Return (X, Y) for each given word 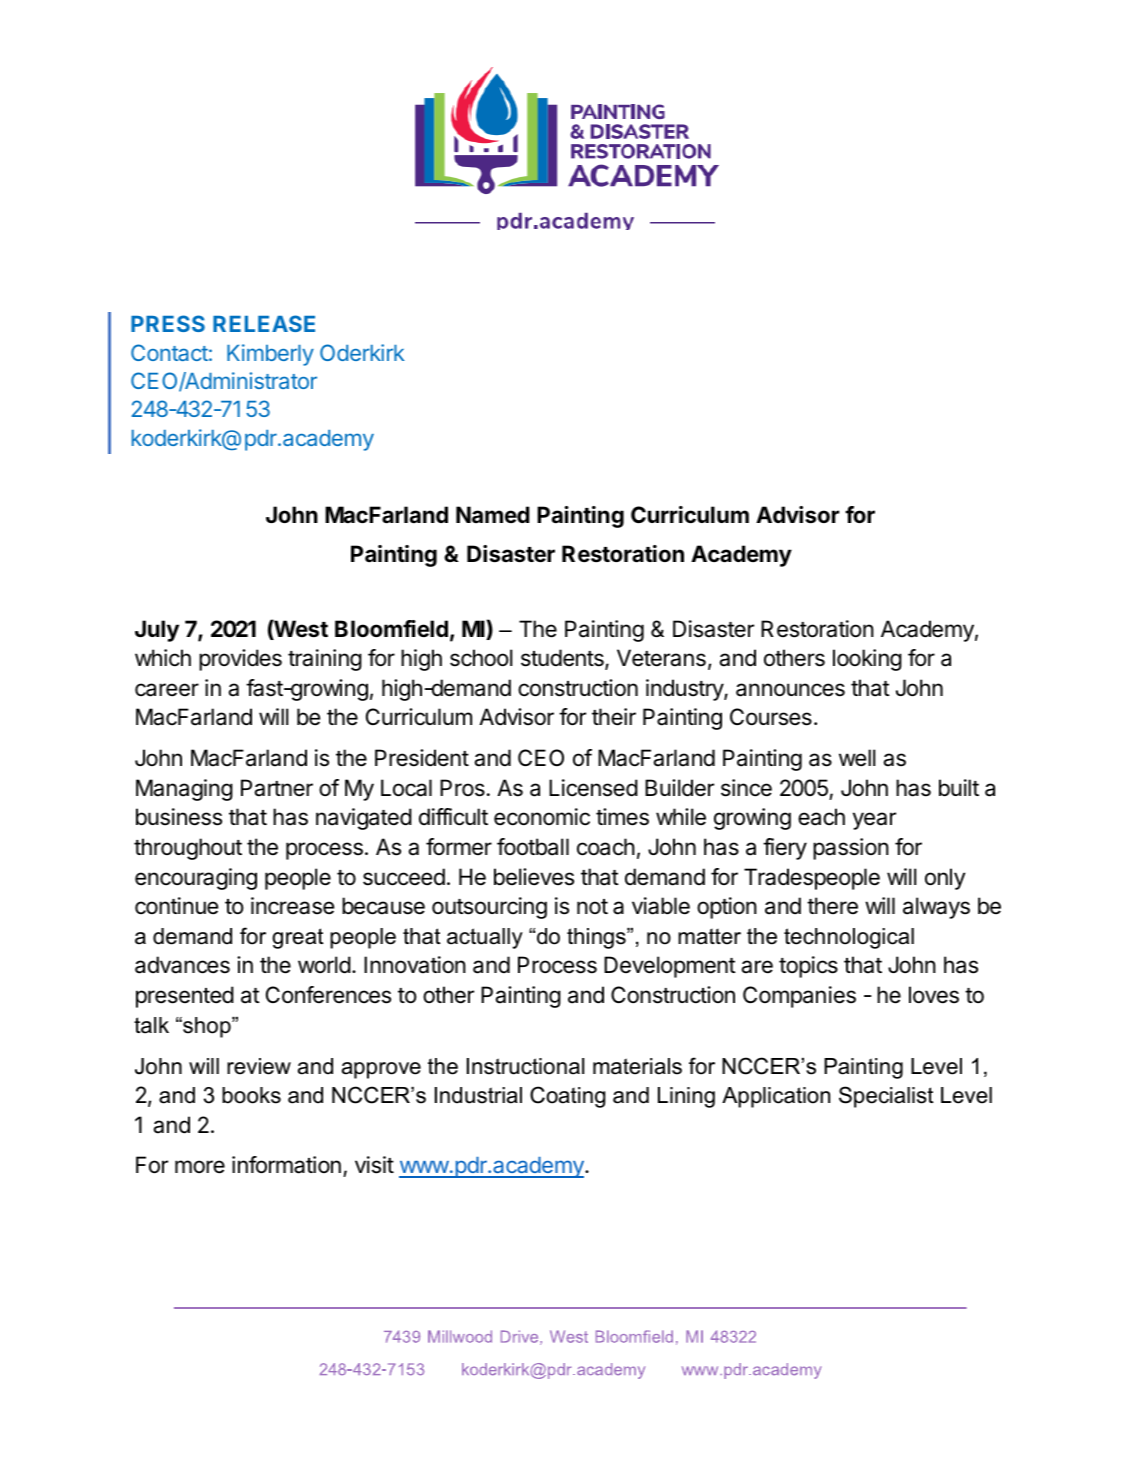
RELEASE (264, 323)
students (563, 659)
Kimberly (270, 355)
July (157, 631)
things (597, 938)
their (614, 717)
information (286, 1165)
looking (867, 660)
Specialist (886, 1097)
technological (849, 938)
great (298, 938)
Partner (277, 788)
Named (493, 514)
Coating (568, 1097)
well (857, 758)
